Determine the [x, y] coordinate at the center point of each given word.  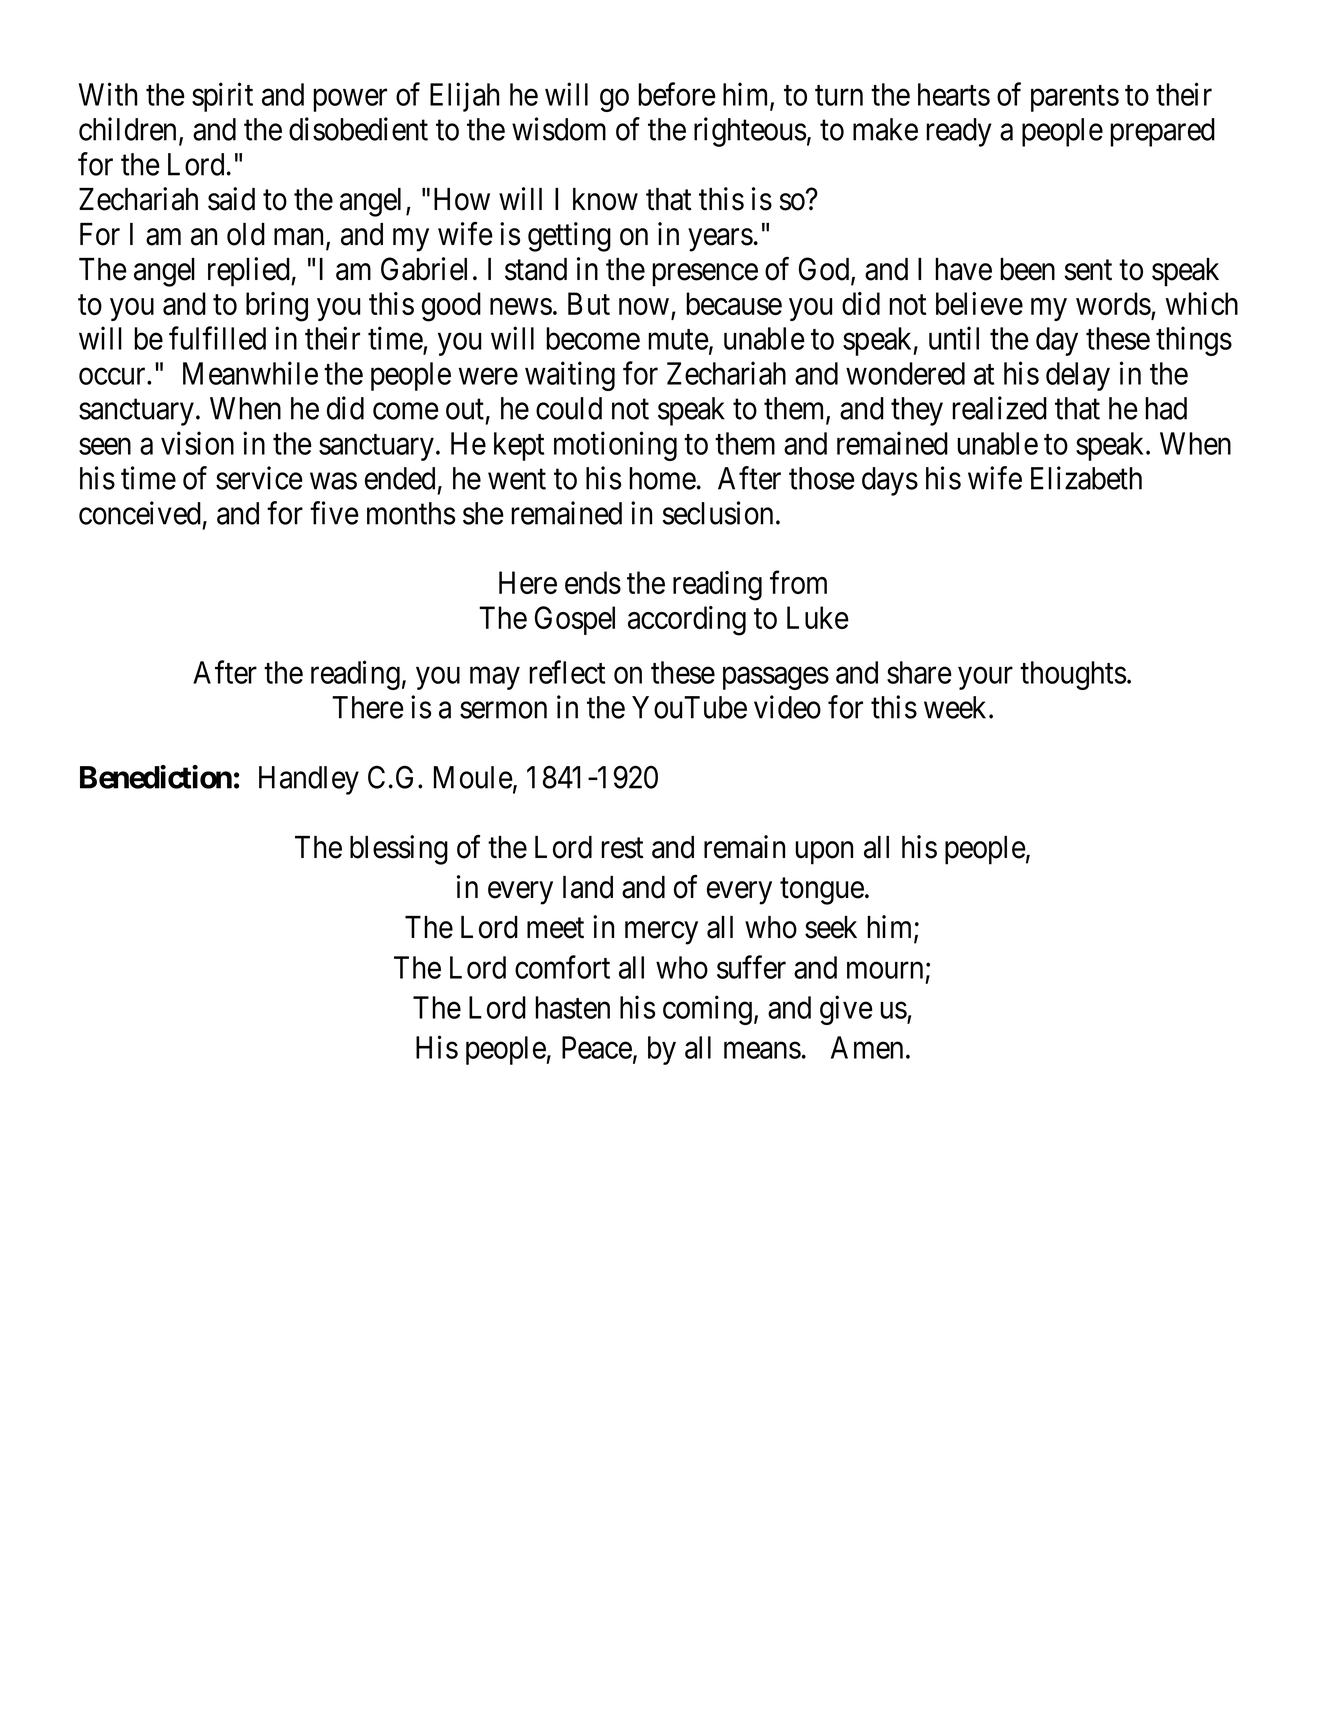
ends [593, 582]
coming [707, 1010]
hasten [572, 1007]
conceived [140, 513]
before [677, 94]
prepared [1162, 132]
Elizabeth [1086, 478]
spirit [222, 97]
